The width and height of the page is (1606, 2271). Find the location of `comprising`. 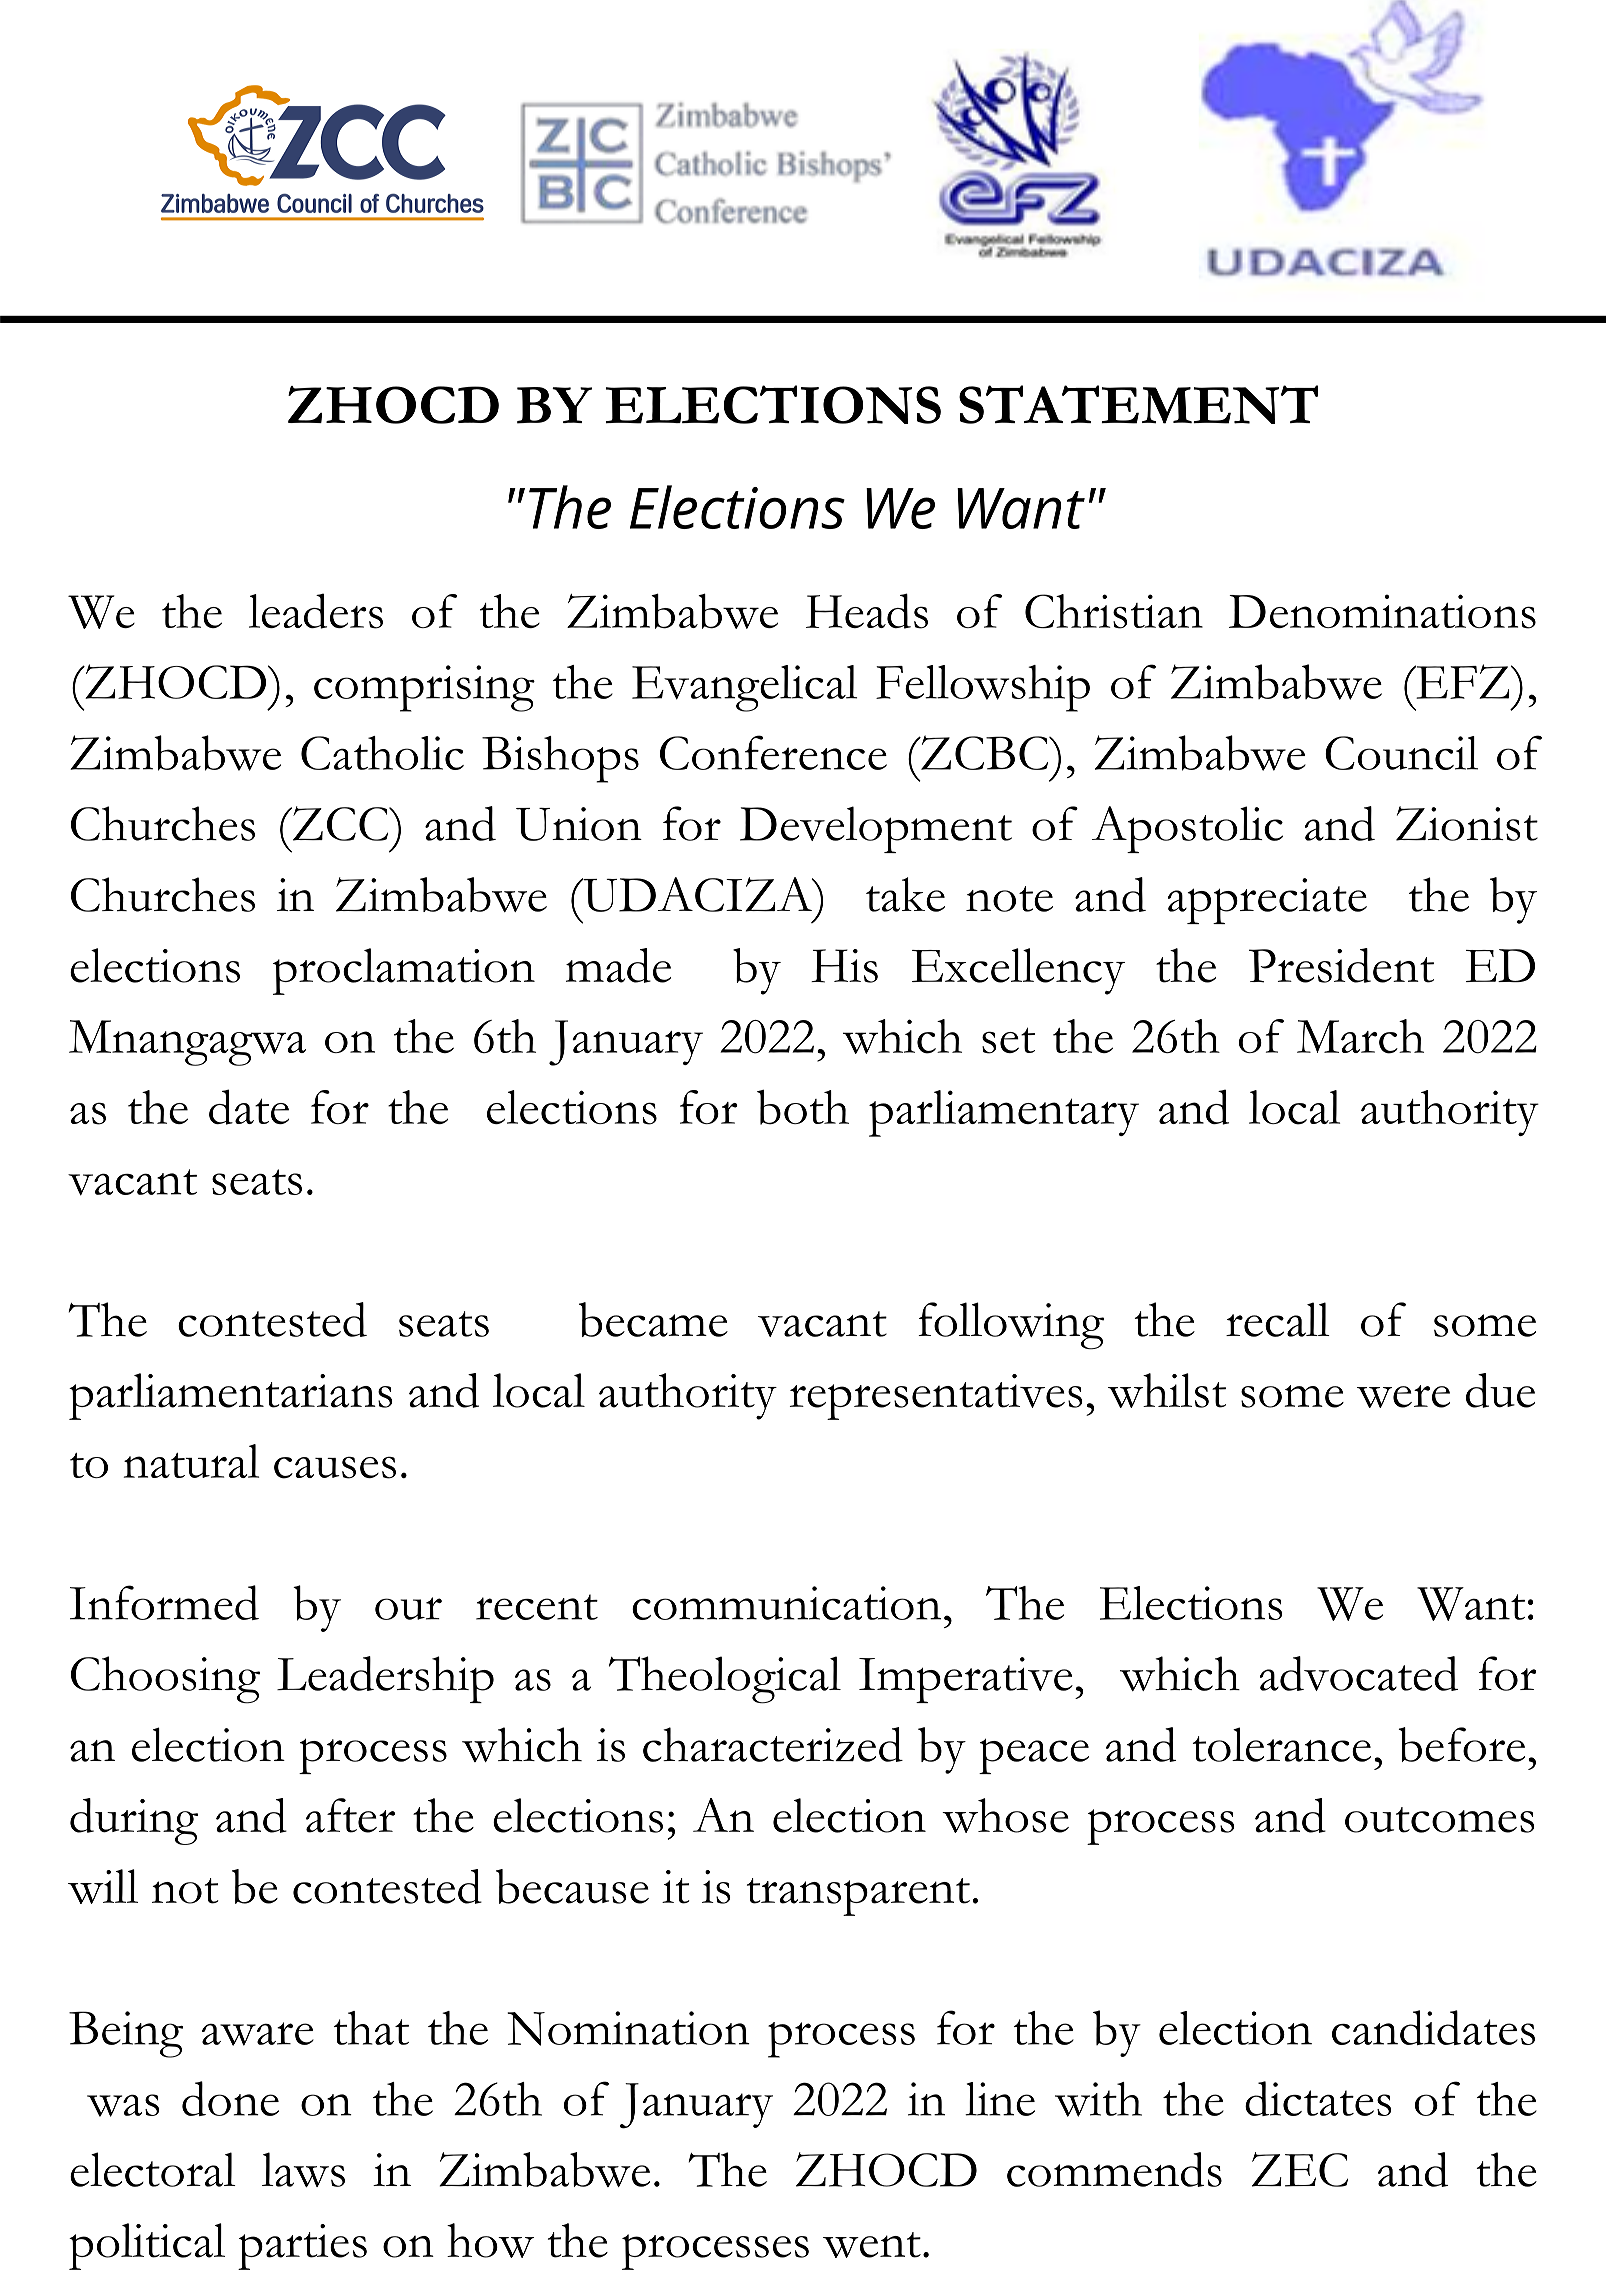

comprising is located at coordinates (424, 688).
